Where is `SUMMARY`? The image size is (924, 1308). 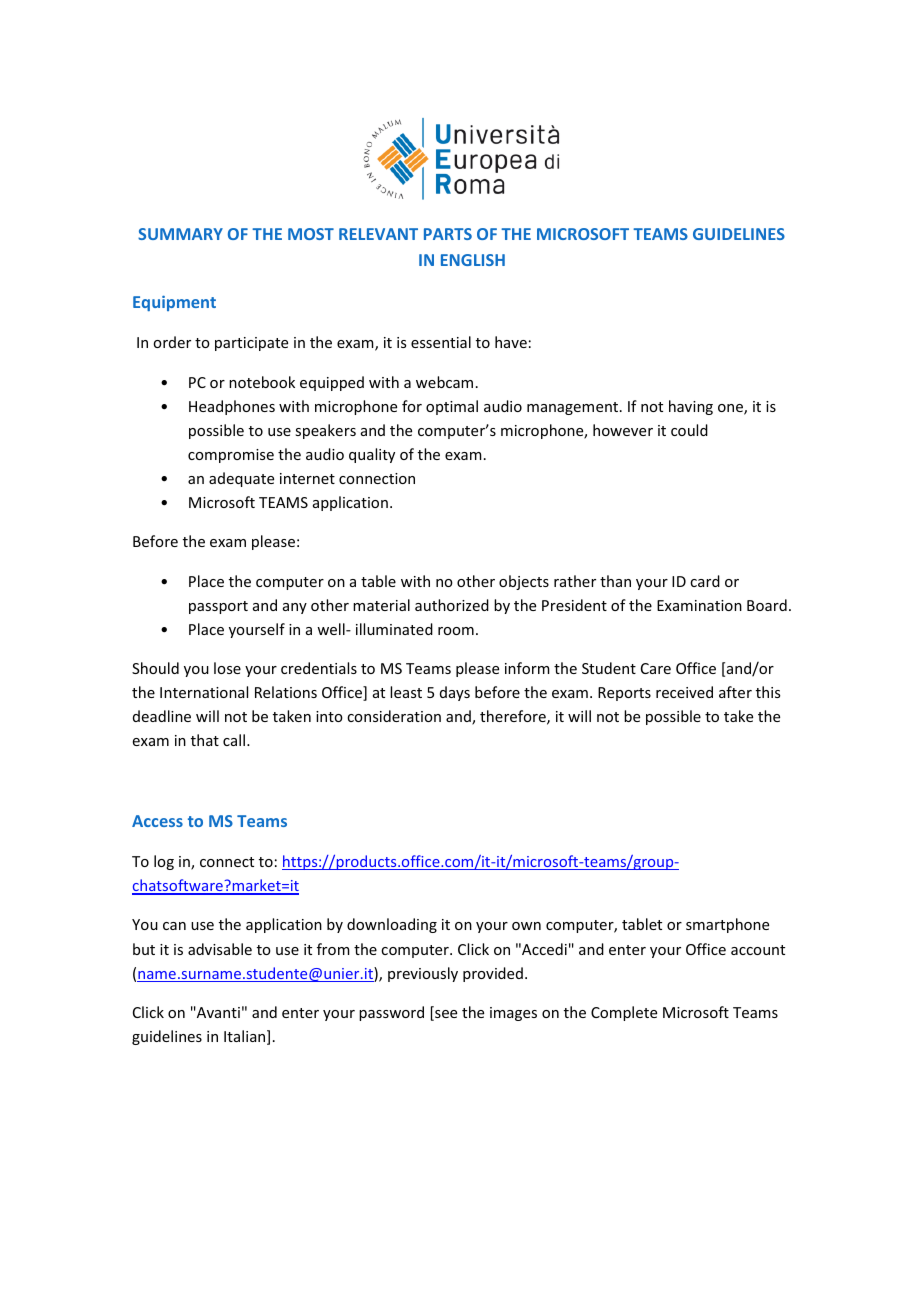
SUMMARY is located at coordinates (180, 234).
